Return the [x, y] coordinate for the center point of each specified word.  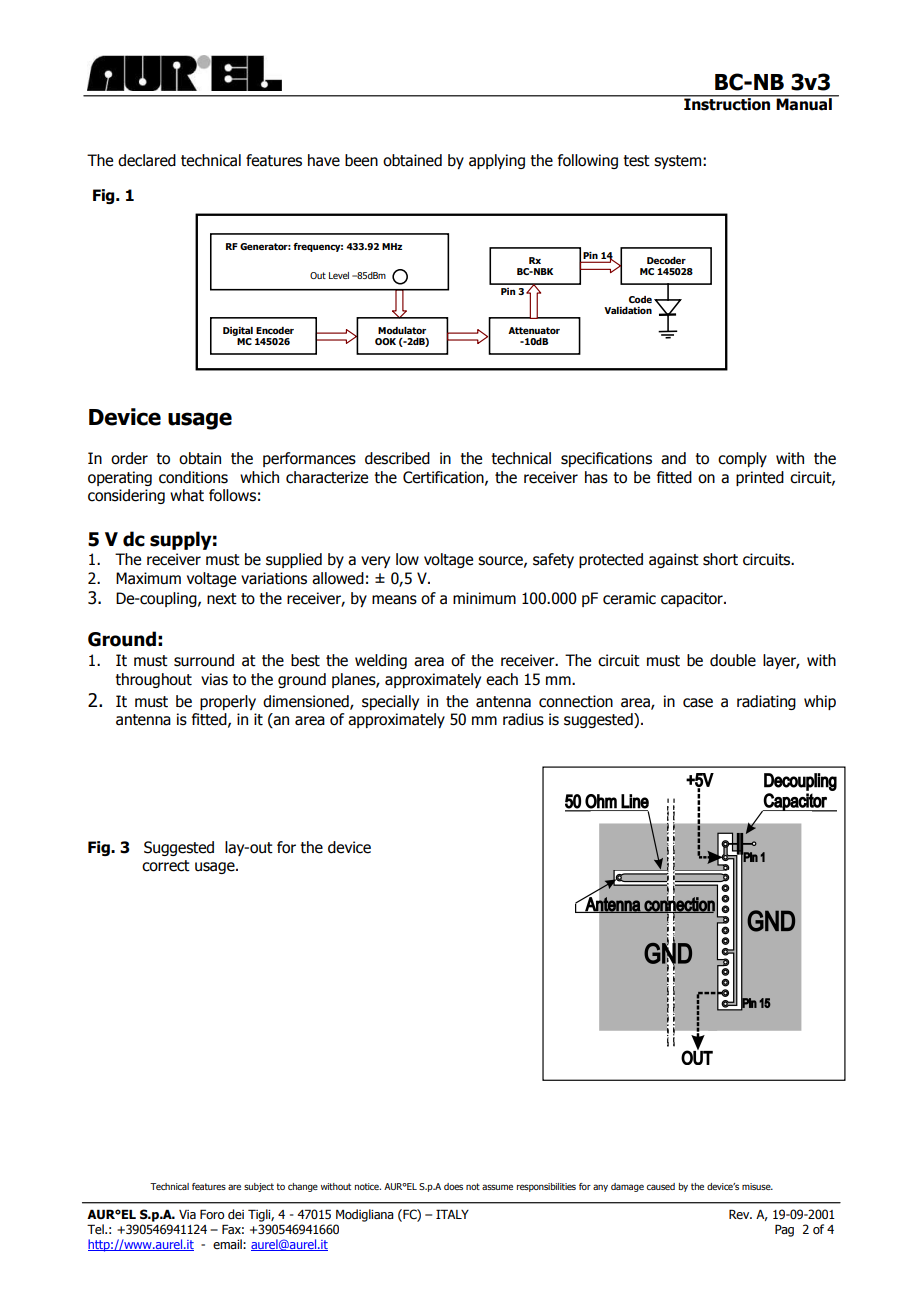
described [397, 458]
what [187, 495]
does [453, 1186]
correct [166, 866]
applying [497, 161]
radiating [766, 702]
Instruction [727, 103]
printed [760, 478]
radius [523, 719]
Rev [740, 1214]
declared [147, 160]
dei [236, 1214]
